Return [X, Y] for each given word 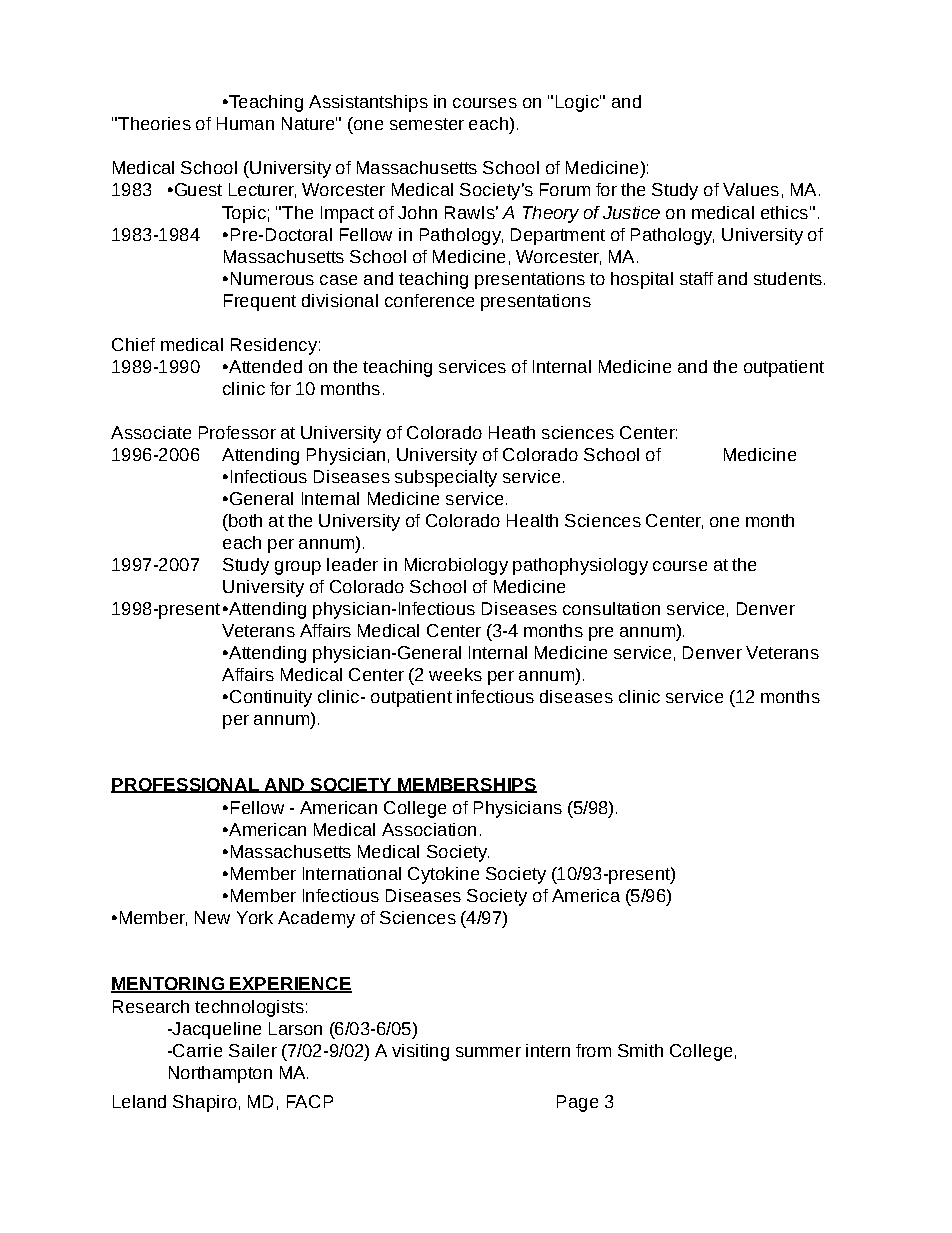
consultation [611, 608]
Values [751, 189]
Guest [197, 189]
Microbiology [456, 566]
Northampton [220, 1074]
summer [488, 1052]
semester [427, 124]
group [298, 568]
